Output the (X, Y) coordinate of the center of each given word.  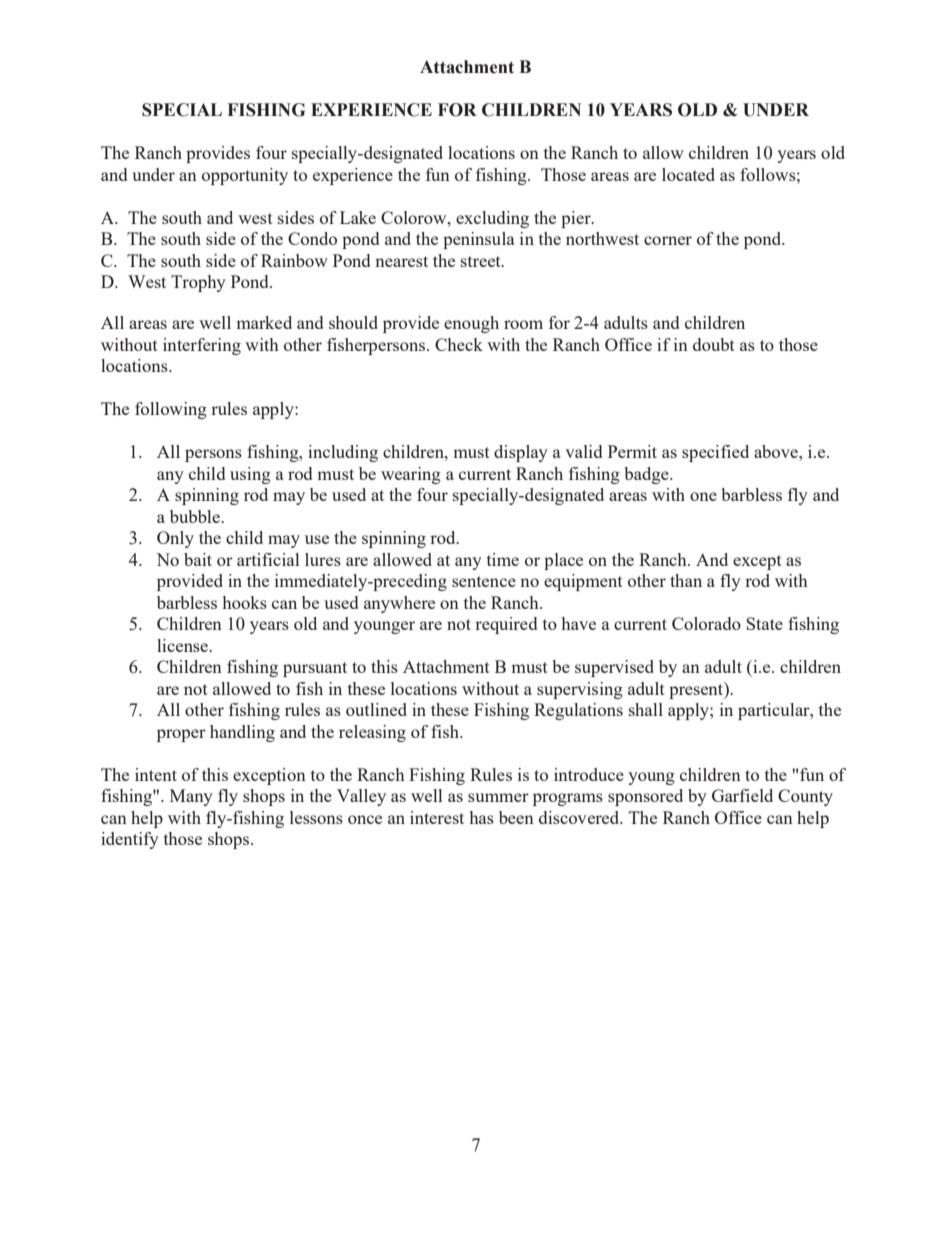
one (703, 496)
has (482, 817)
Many (191, 797)
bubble (196, 516)
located (688, 174)
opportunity (245, 176)
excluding (492, 219)
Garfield (742, 795)
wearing (411, 475)
